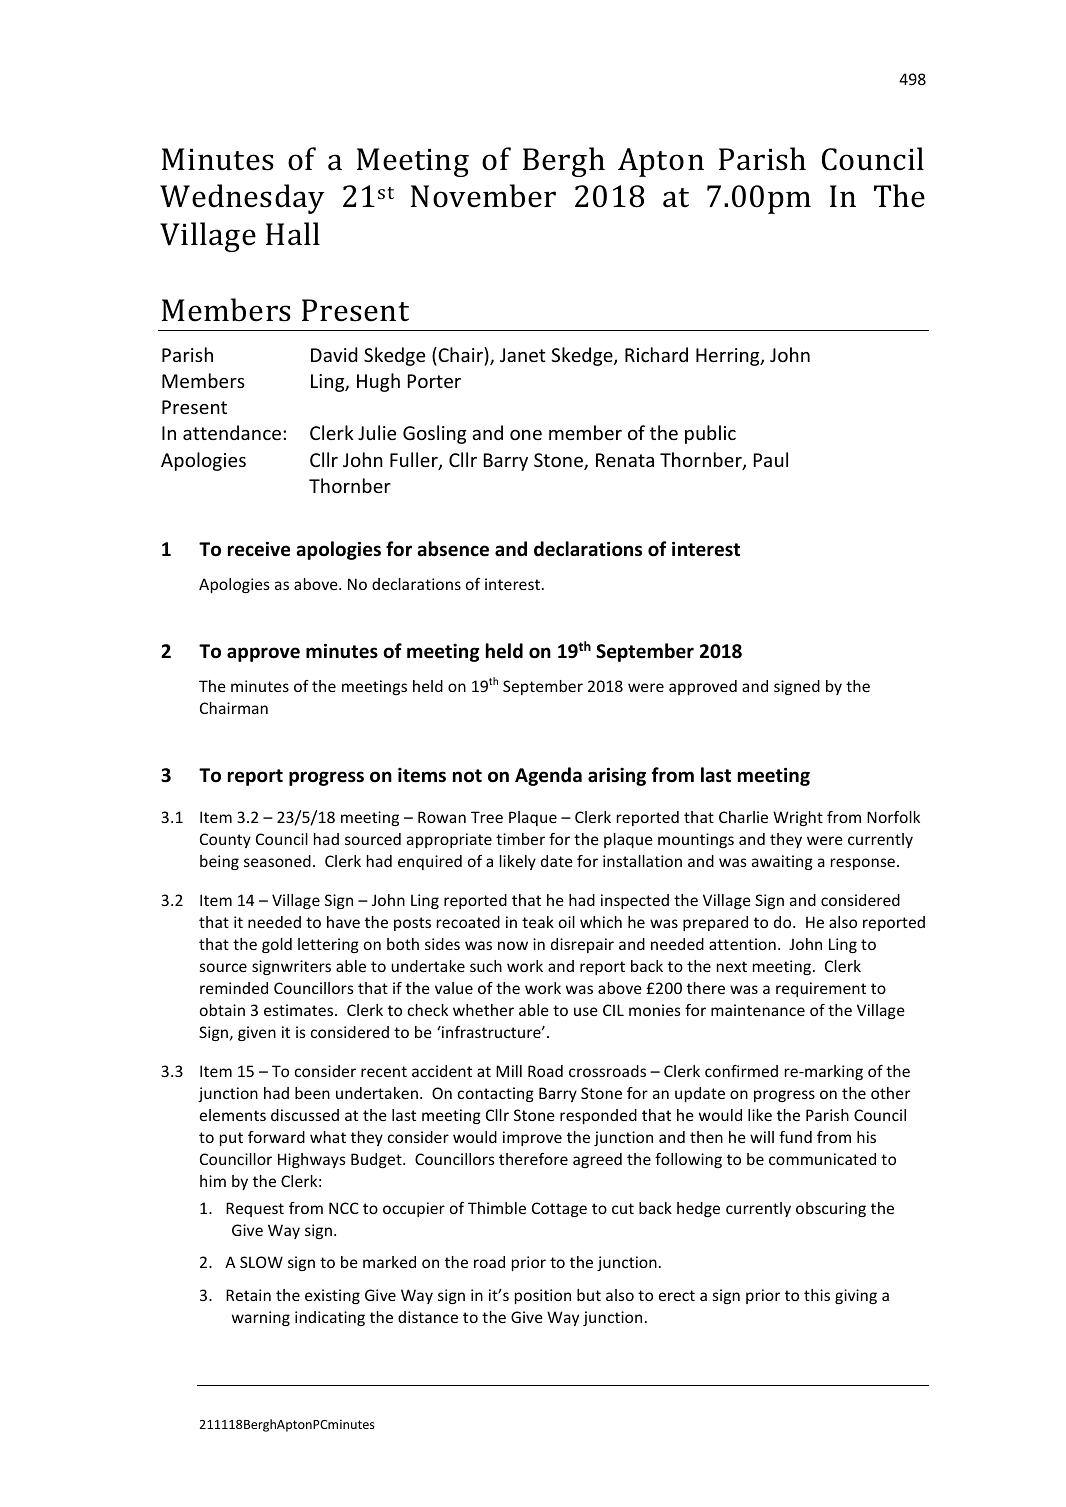 This image has width=1066, height=1507. Describe the element at coordinates (625, 460) in the image. I see `Renata` at that location.
